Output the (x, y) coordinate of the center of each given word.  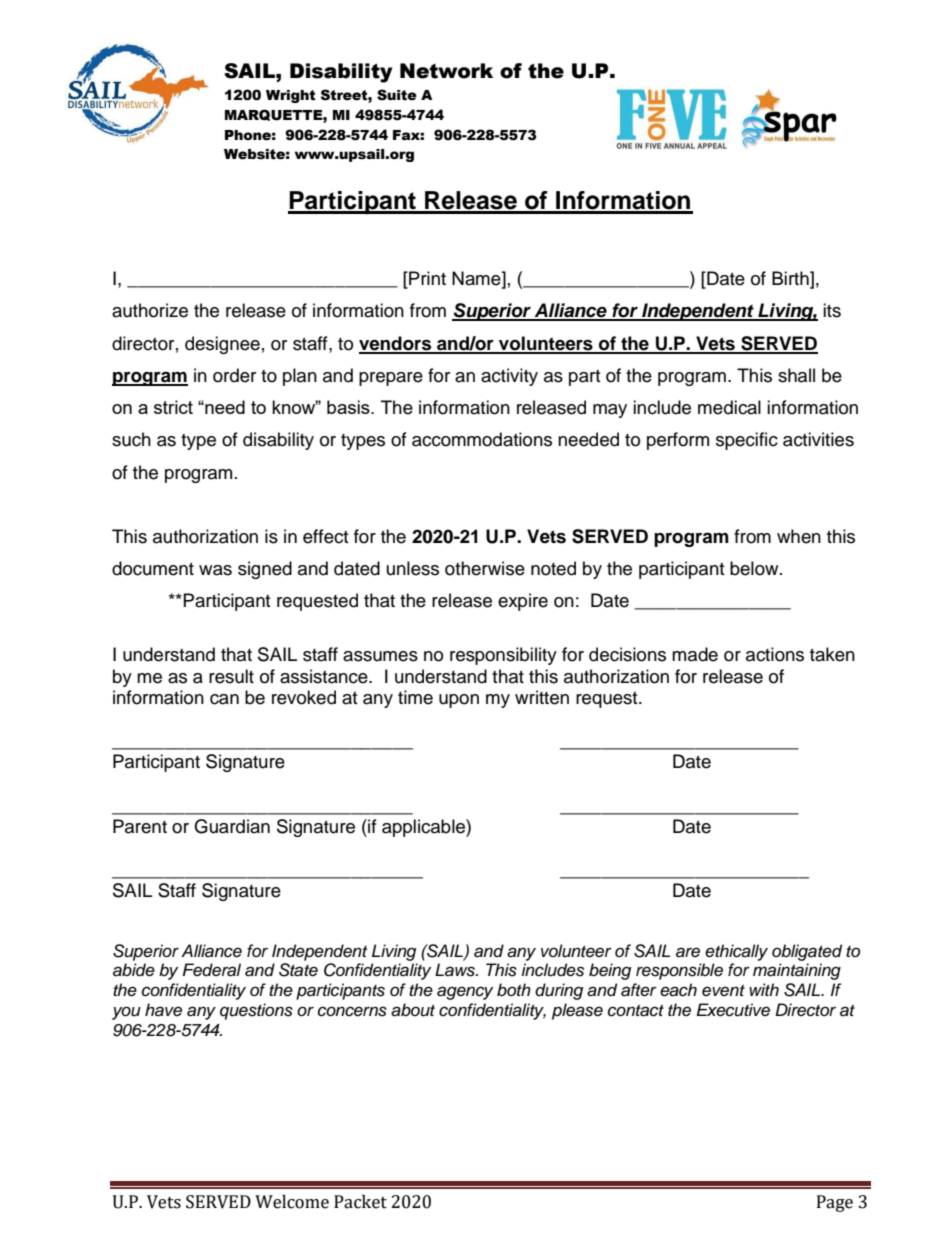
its (832, 310)
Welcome (292, 1202)
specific (747, 441)
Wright (291, 96)
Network (446, 71)
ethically (736, 952)
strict (173, 407)
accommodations (482, 439)
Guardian (232, 826)
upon (459, 701)
